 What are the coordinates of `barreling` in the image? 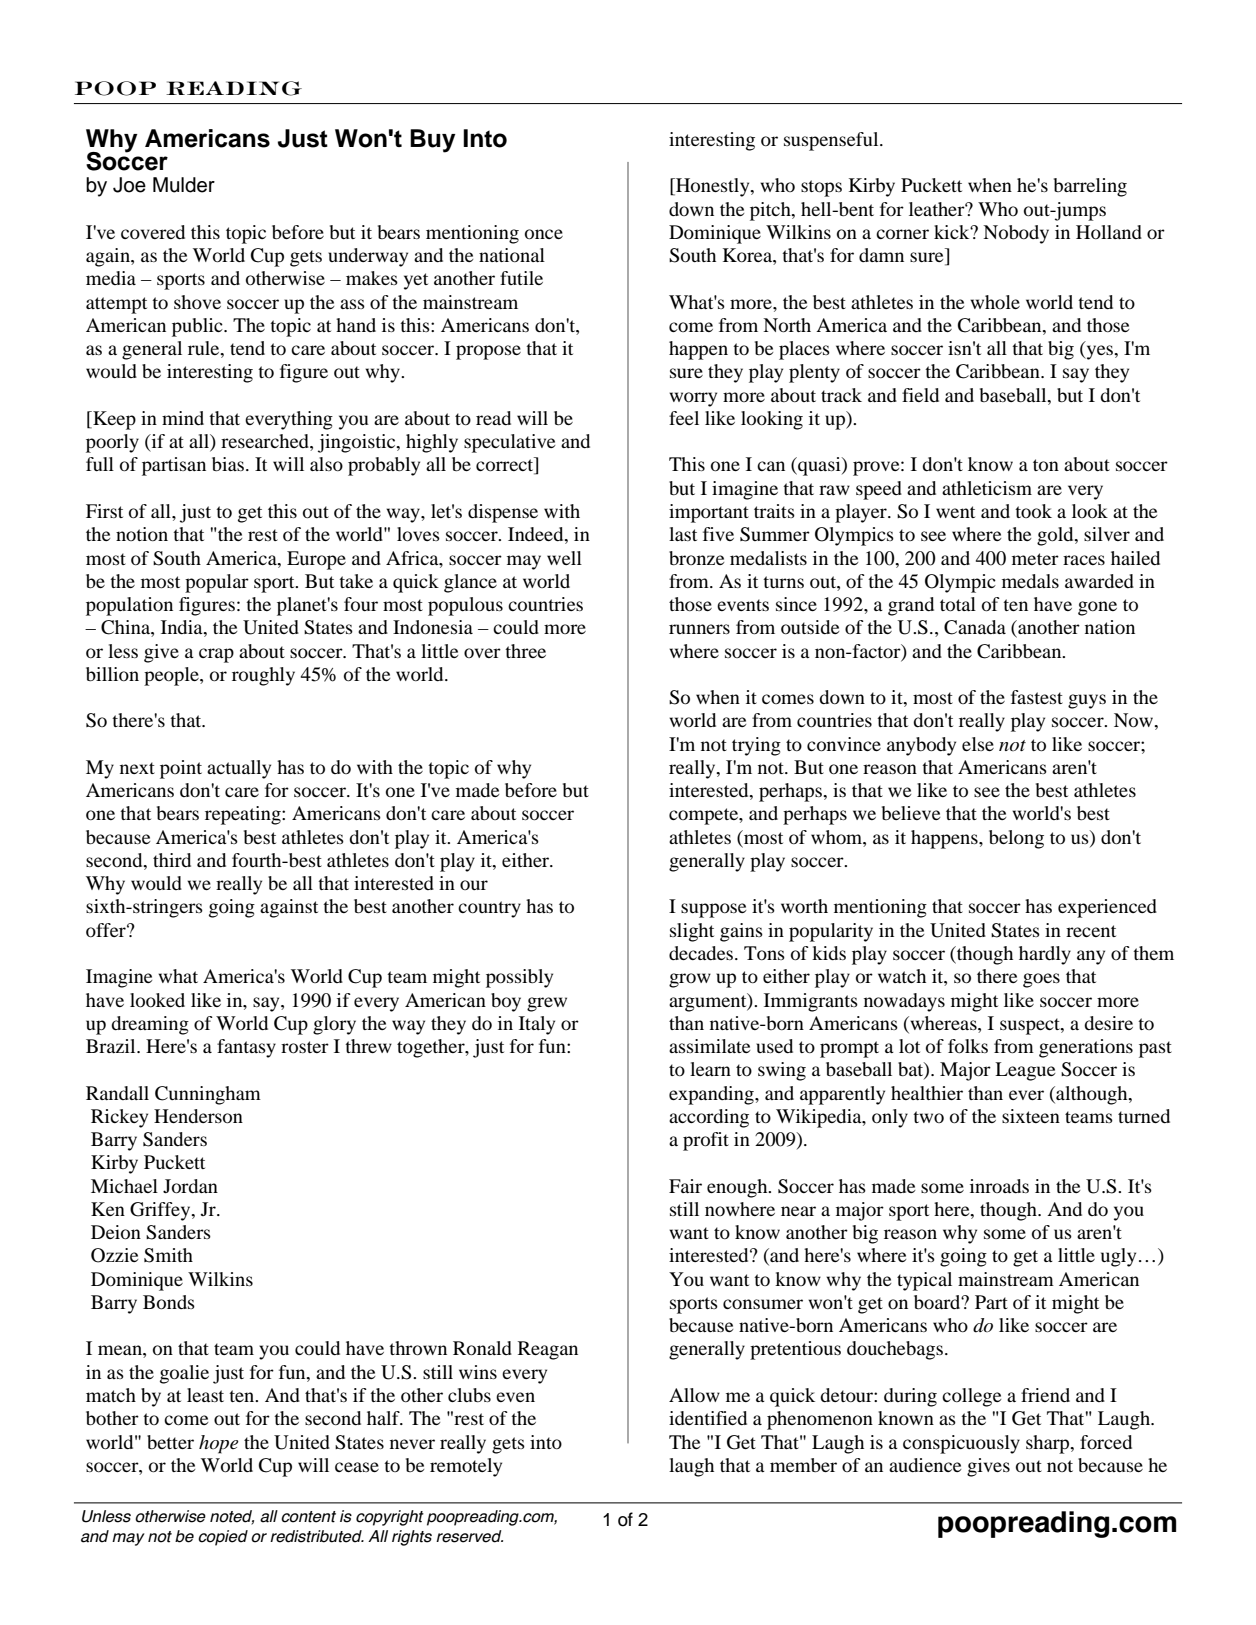 It's located at (1090, 187).
